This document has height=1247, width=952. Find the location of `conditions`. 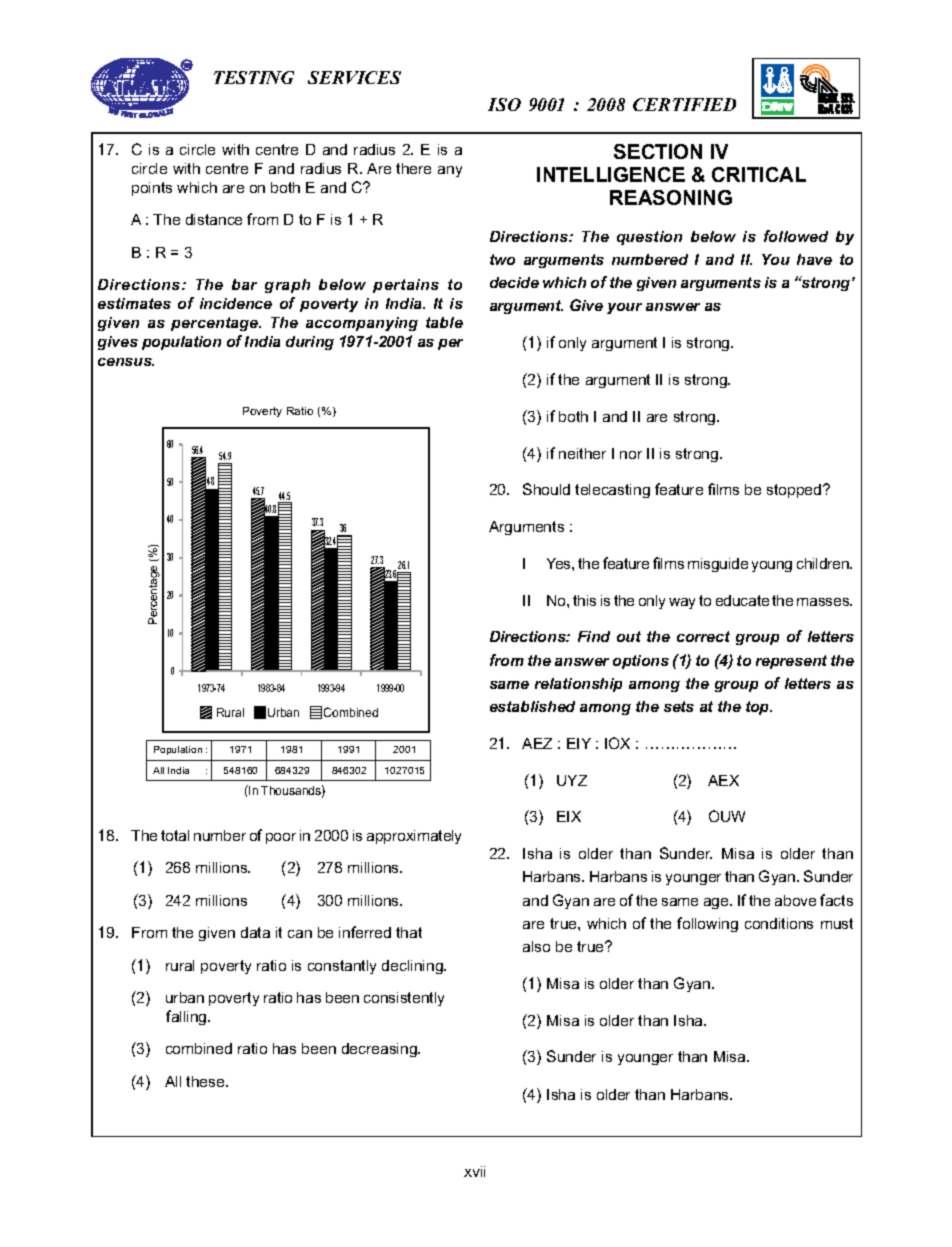

conditions is located at coordinates (779, 923).
